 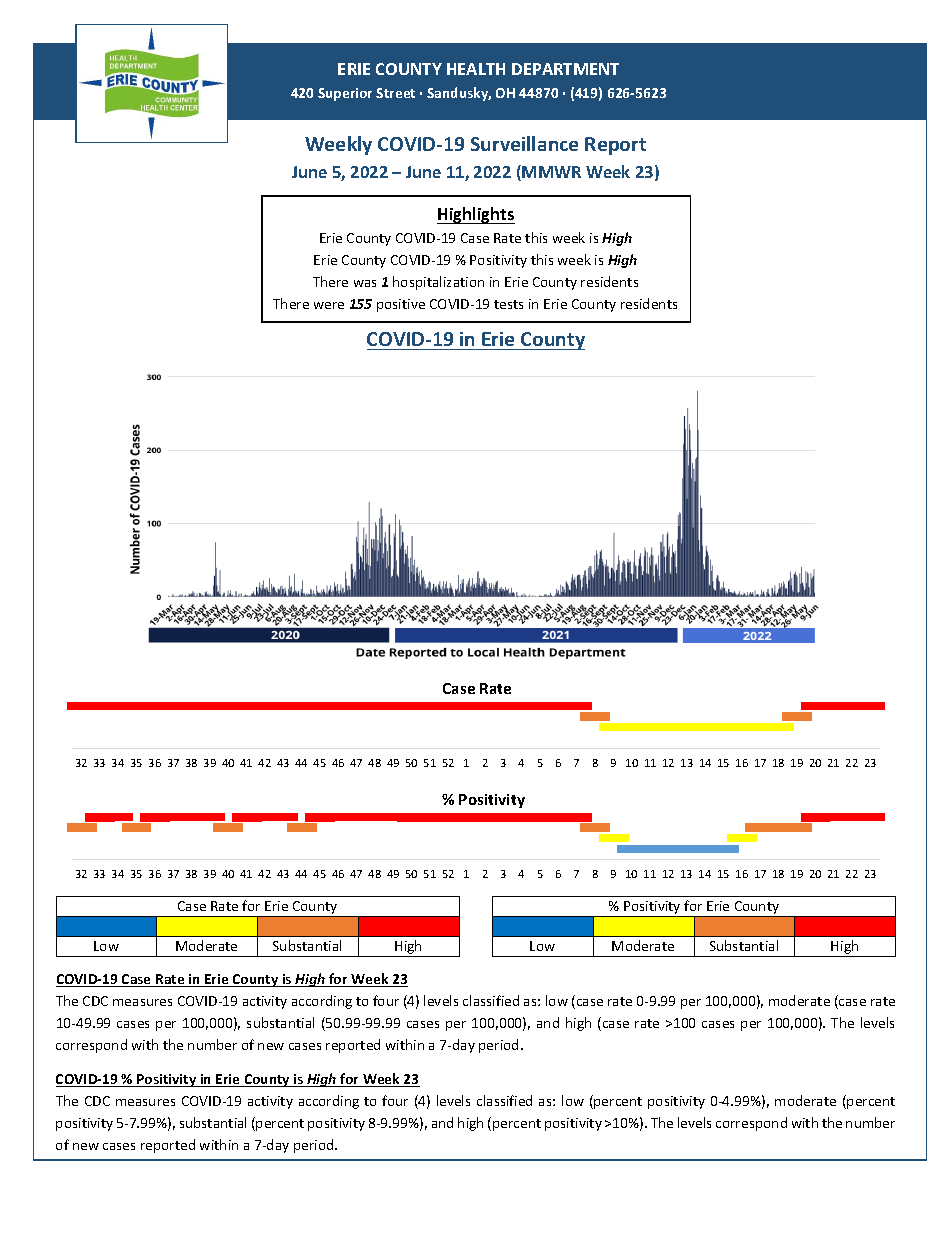 What do you see at coordinates (345, 94) in the page?
I see `Superior` at bounding box center [345, 94].
